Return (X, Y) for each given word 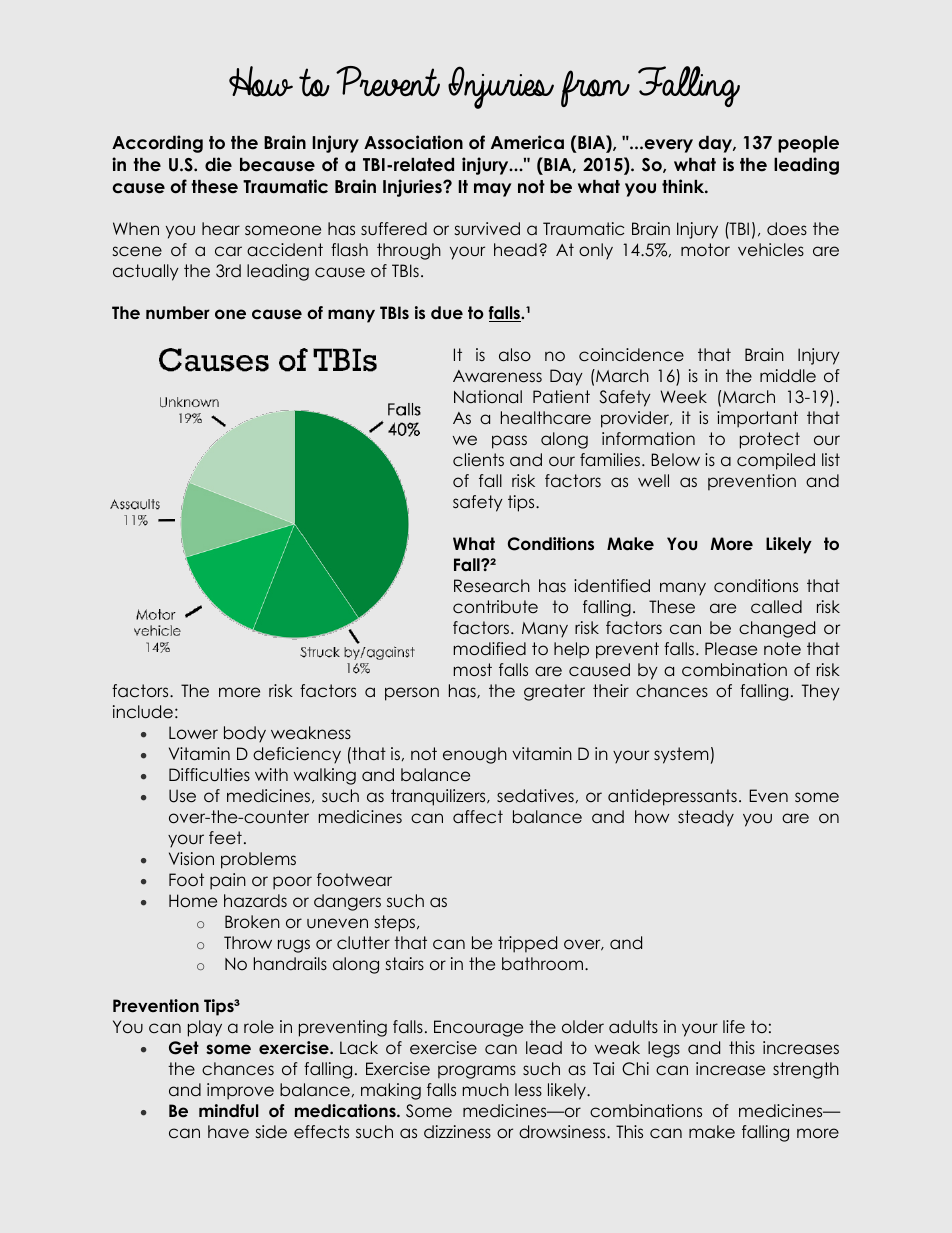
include (143, 711)
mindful (228, 1111)
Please (731, 649)
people (808, 144)
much (486, 1089)
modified (490, 649)
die (218, 164)
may (492, 190)
